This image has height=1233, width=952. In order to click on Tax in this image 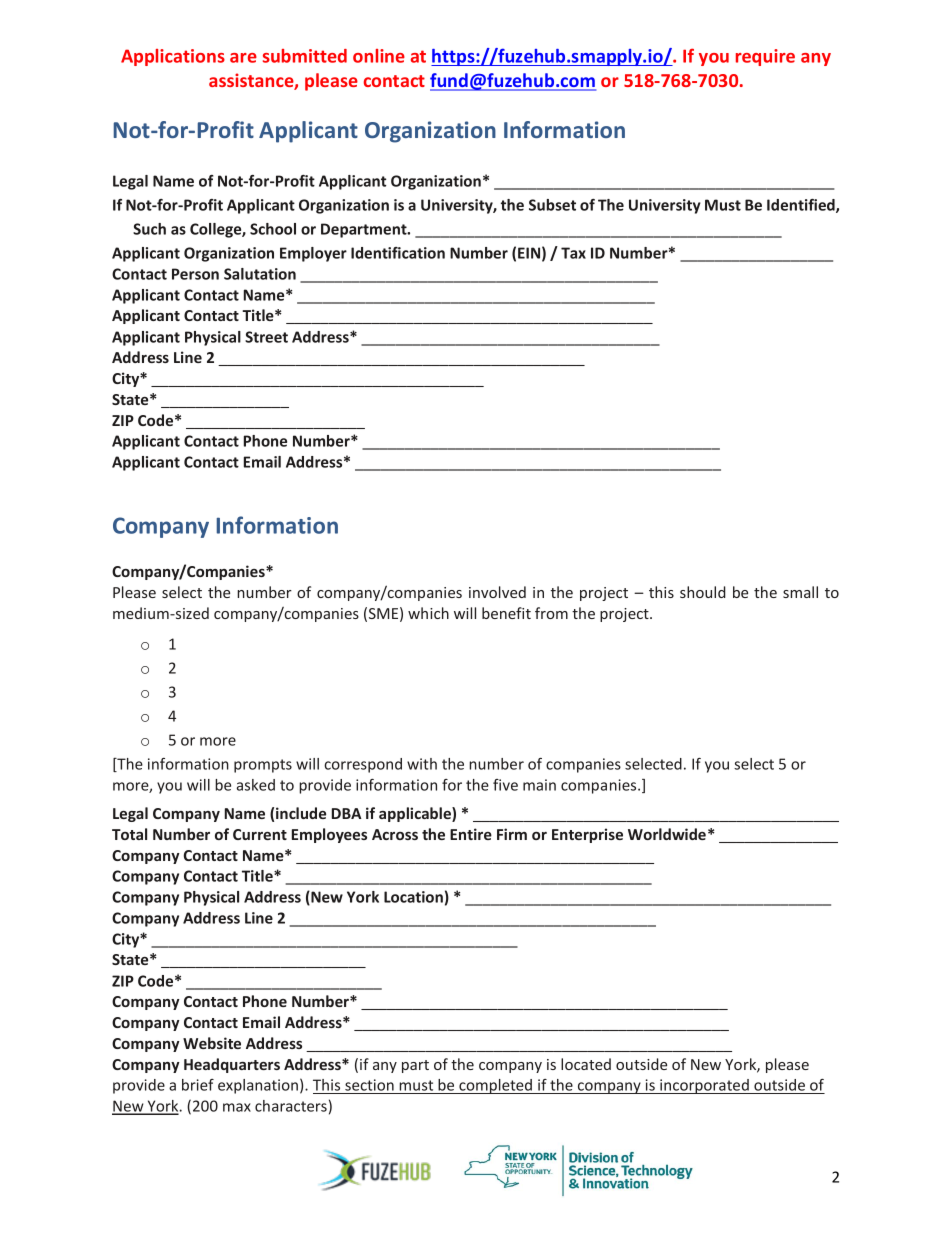, I will do `click(573, 253)`.
